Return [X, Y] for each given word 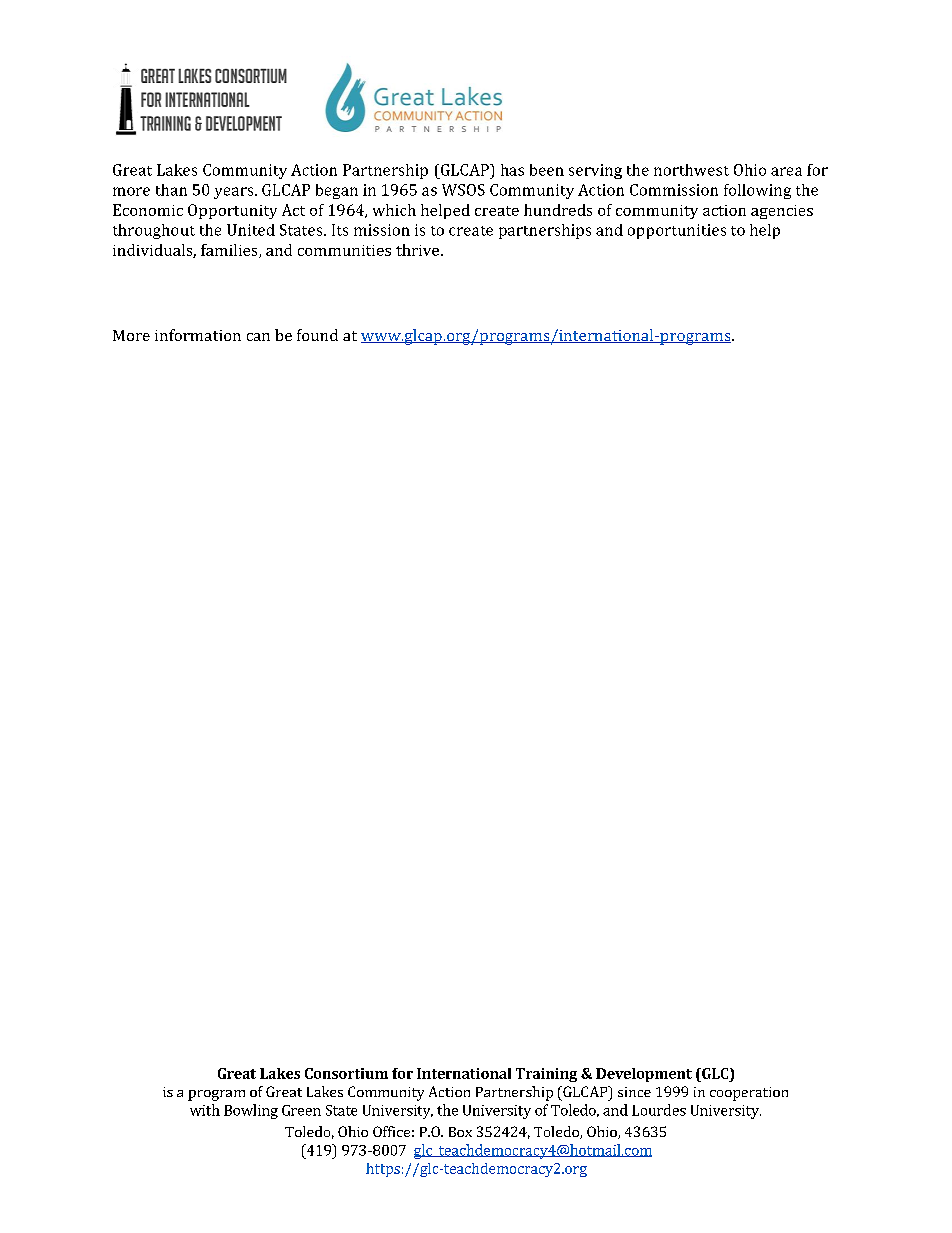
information [198, 335]
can [258, 337]
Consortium [346, 1073]
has [512, 170]
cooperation [749, 1094]
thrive [417, 250]
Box [460, 1132]
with [205, 1110]
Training [546, 1075]
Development [644, 1075]
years [235, 193]
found [317, 335]
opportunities [677, 231]
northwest [691, 170]
